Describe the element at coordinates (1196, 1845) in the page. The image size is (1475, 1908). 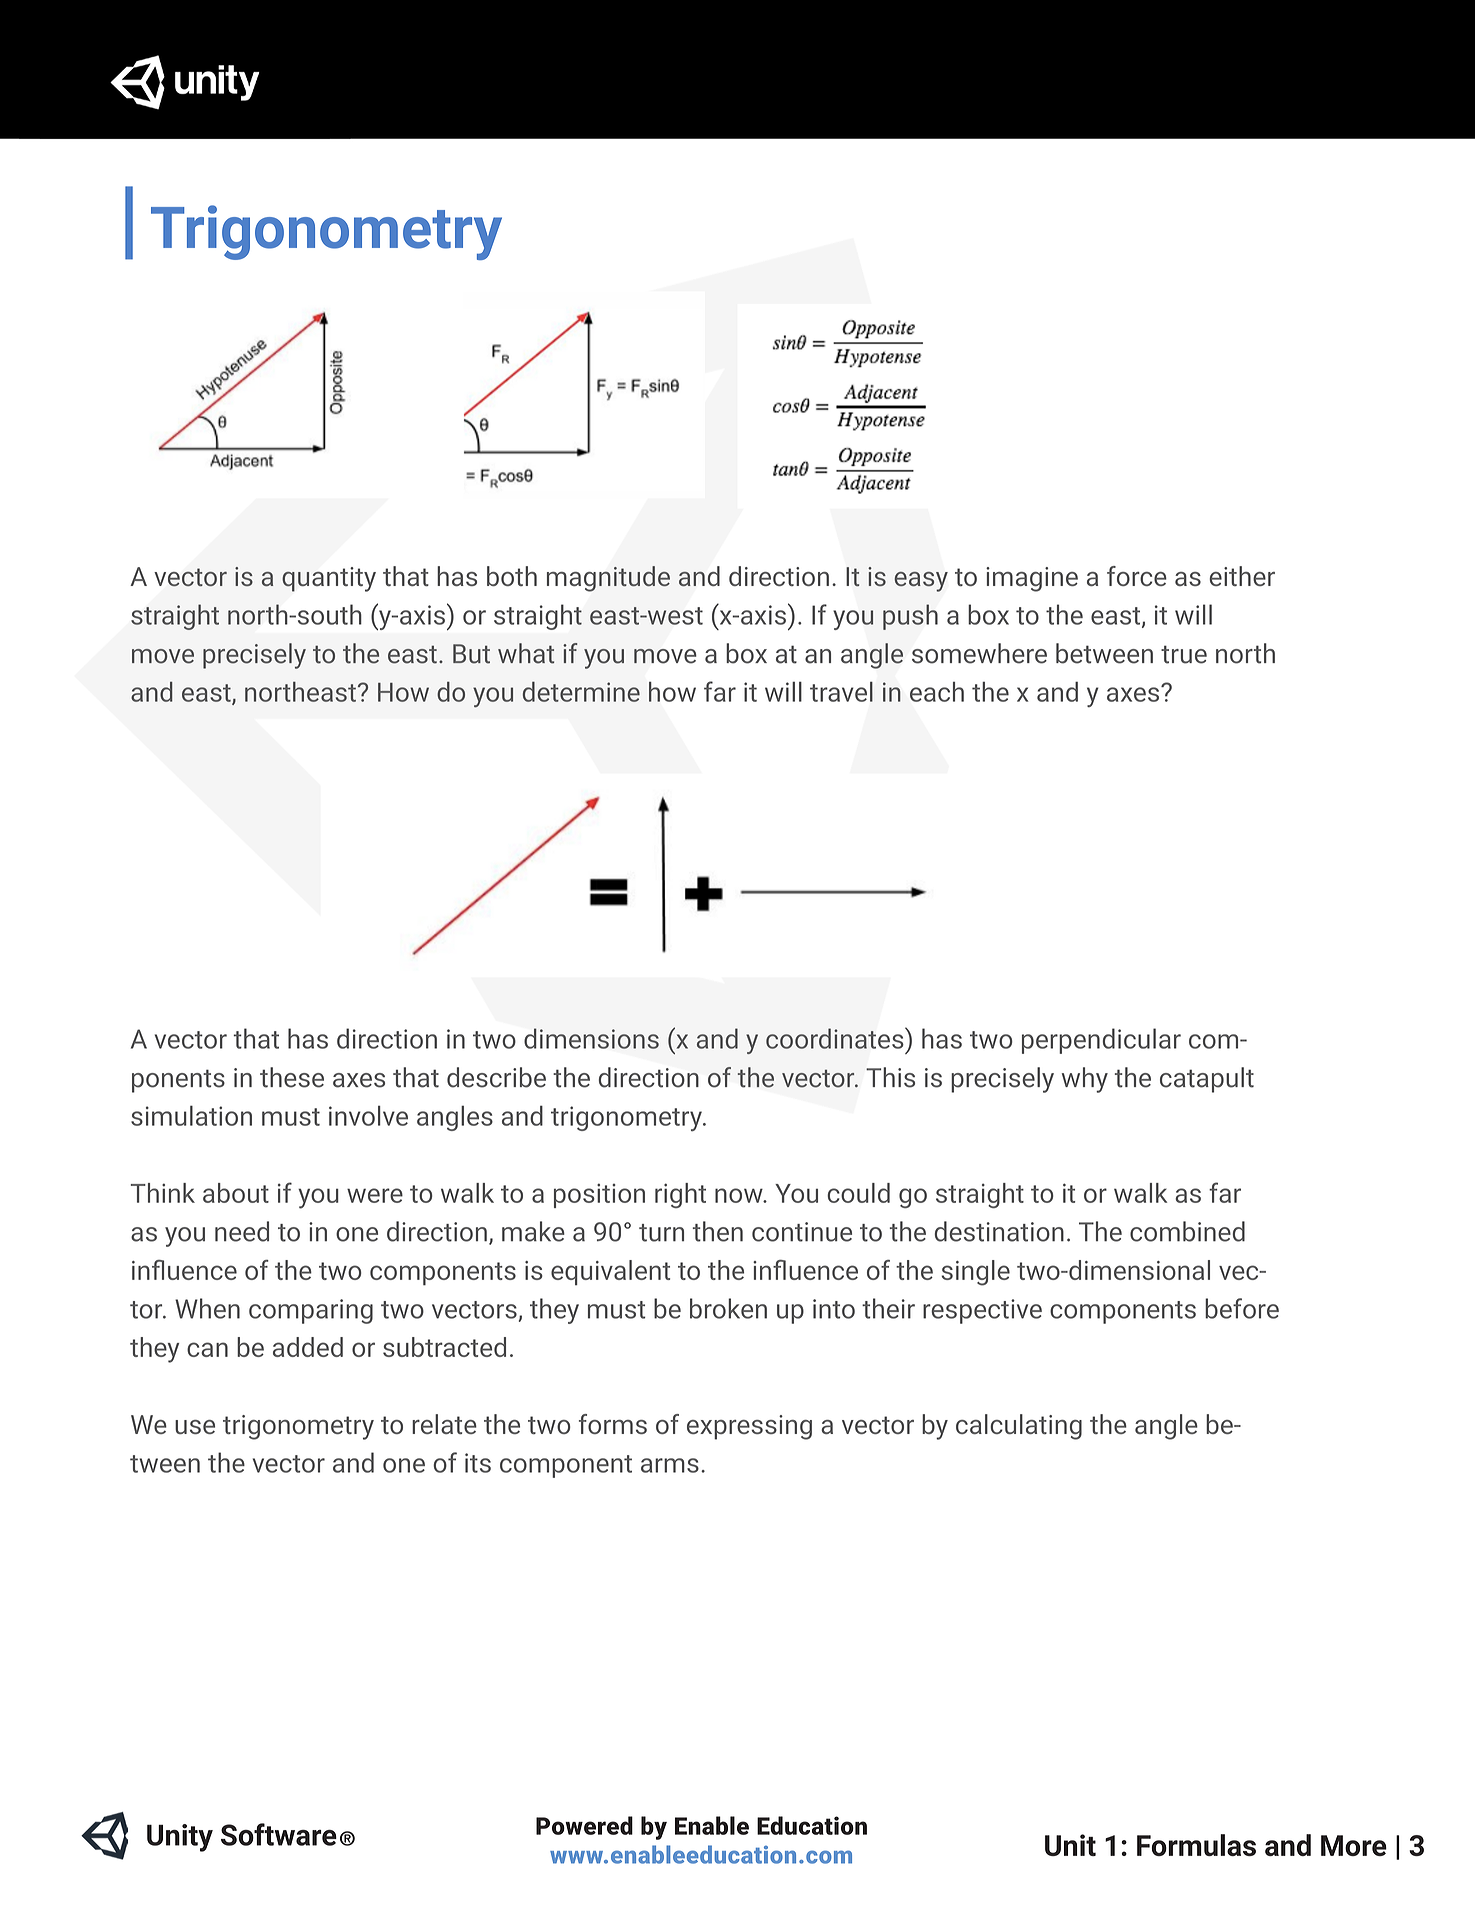
I see `Formulas` at that location.
